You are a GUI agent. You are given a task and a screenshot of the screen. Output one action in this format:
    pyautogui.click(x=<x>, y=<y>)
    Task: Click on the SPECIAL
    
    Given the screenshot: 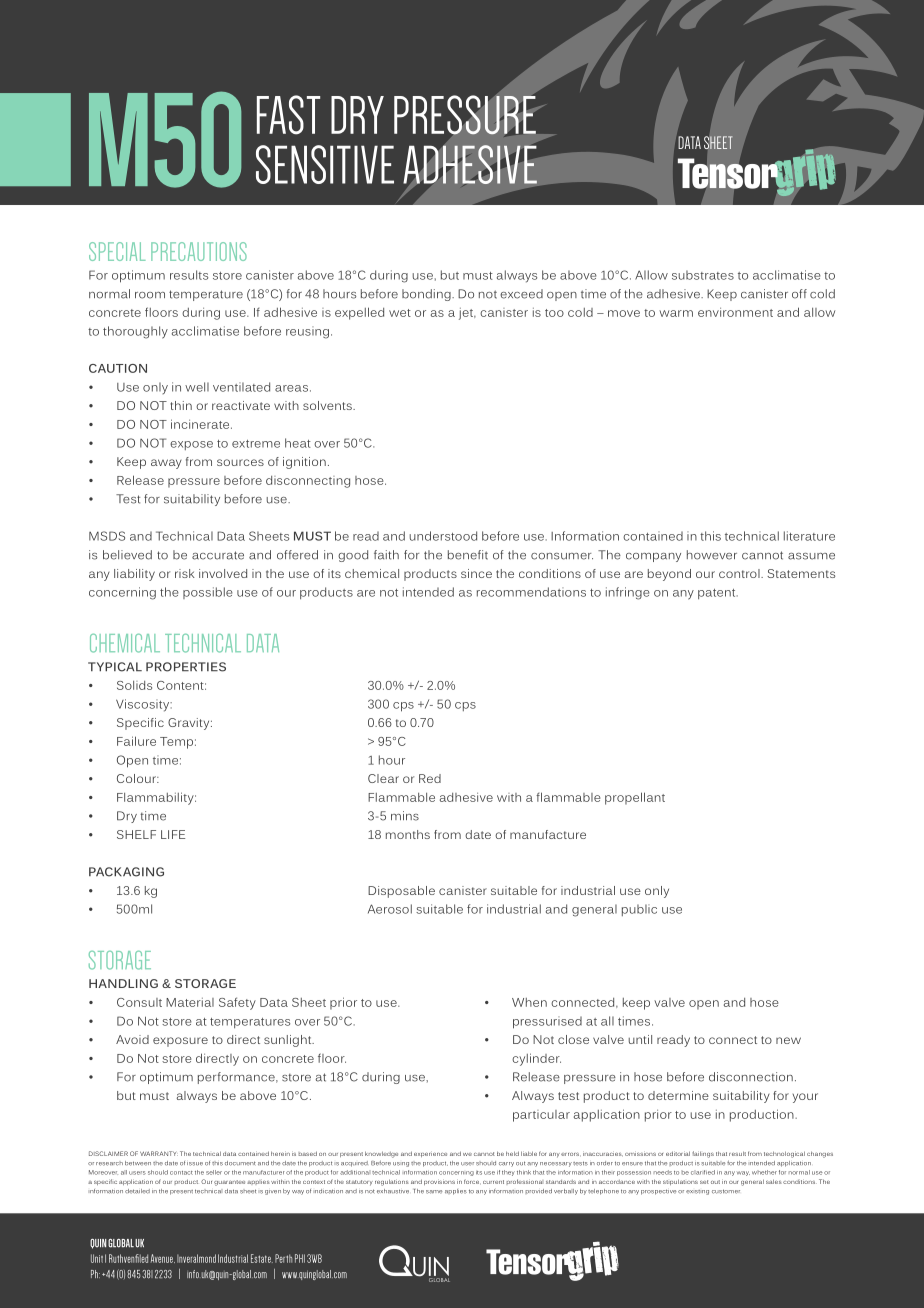 What is the action you would take?
    pyautogui.click(x=117, y=251)
